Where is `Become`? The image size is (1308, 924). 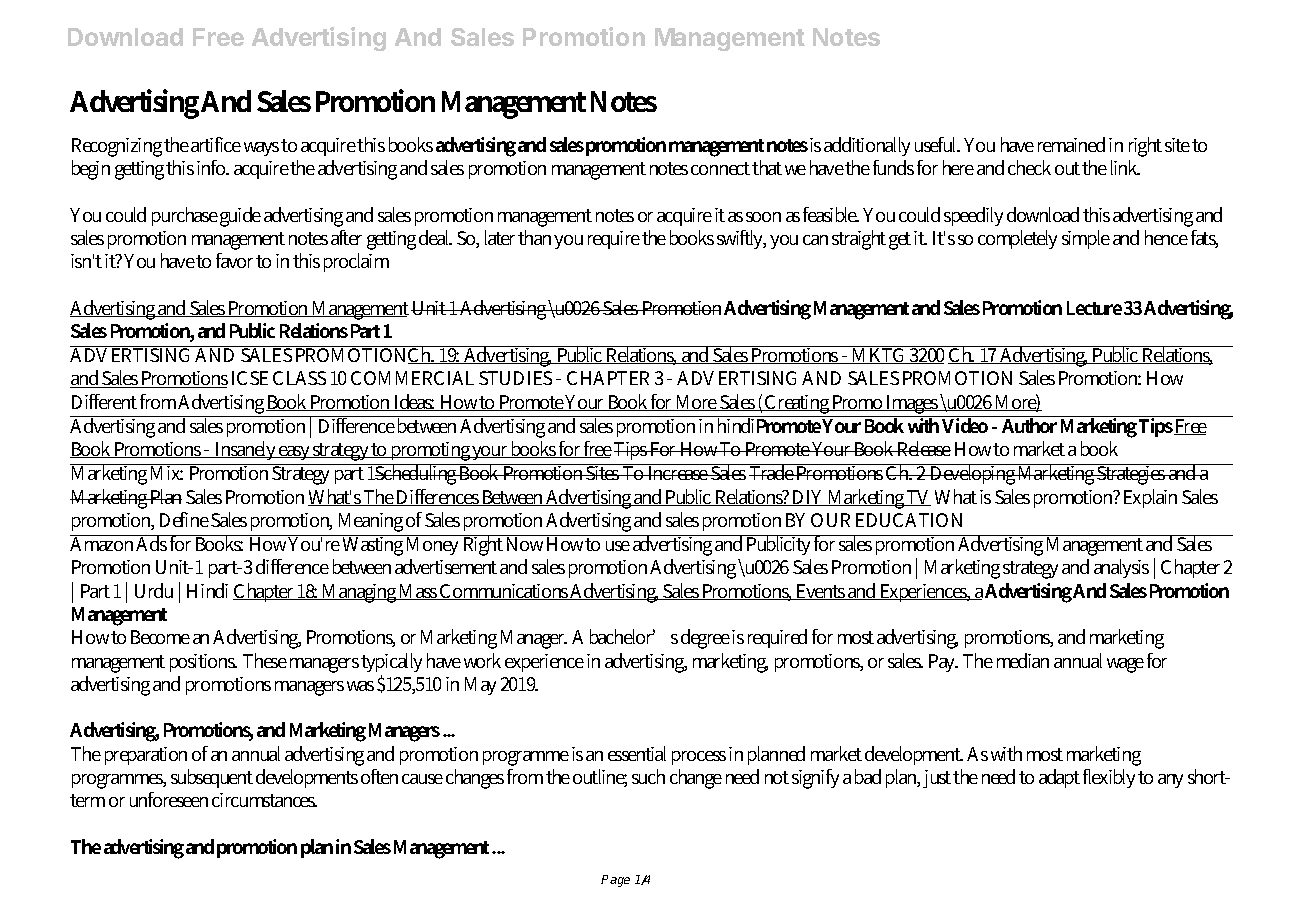
Become is located at coordinates (160, 637).
